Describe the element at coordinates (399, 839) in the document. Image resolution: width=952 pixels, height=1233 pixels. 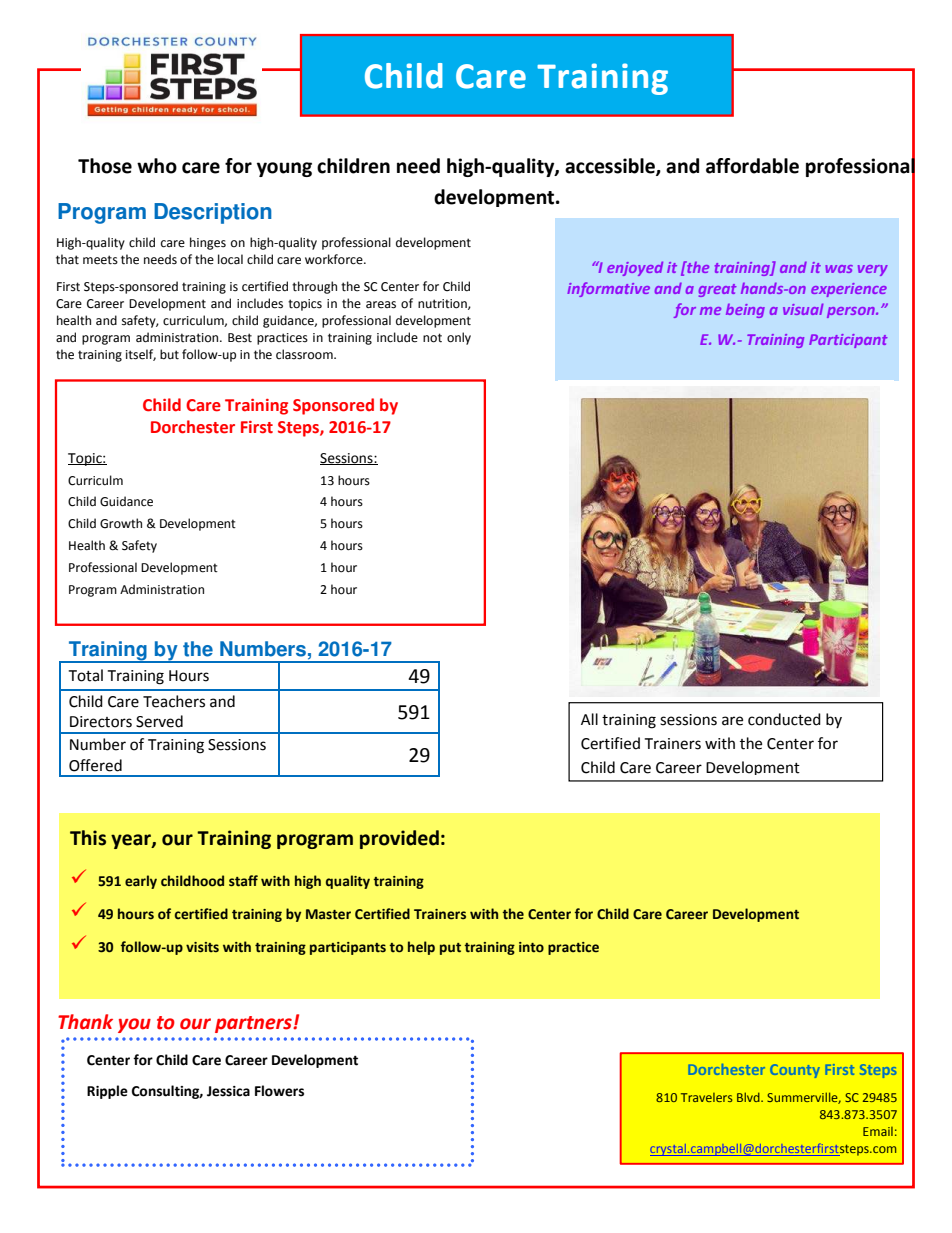
I see `provided` at that location.
